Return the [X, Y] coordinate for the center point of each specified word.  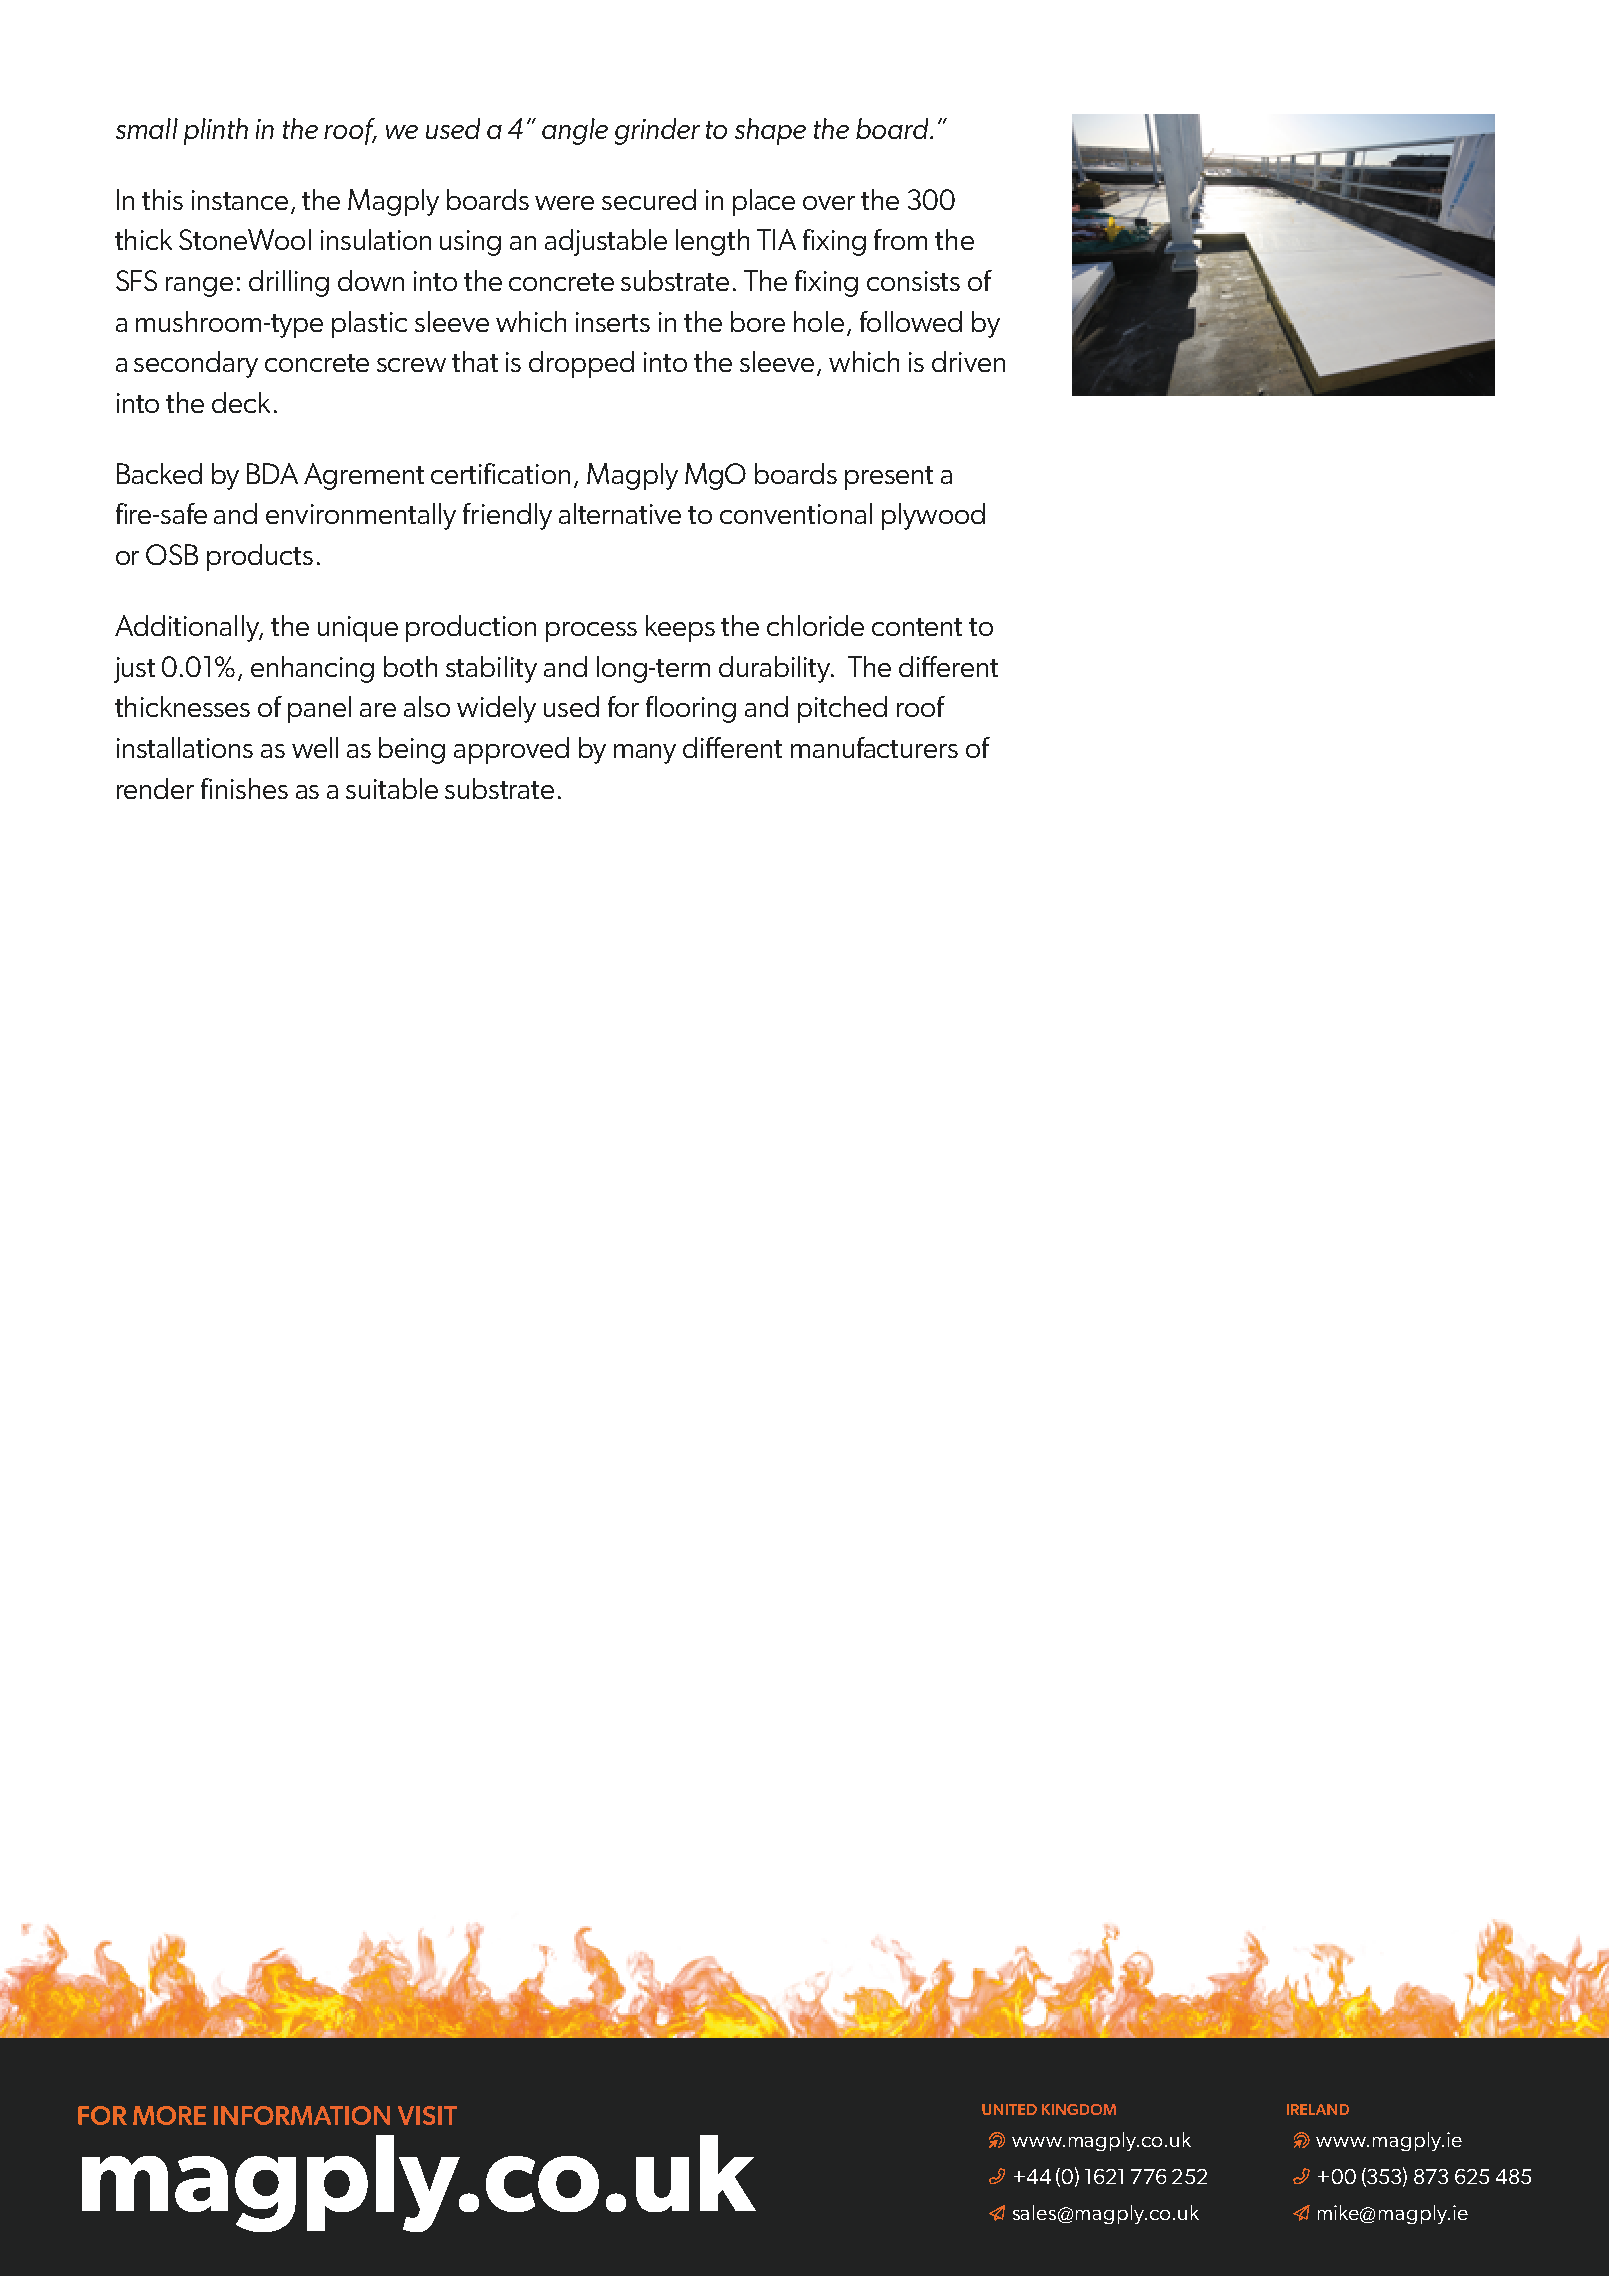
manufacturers [874, 747]
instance [240, 200]
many [645, 754]
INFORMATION [302, 2115]
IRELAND [1318, 2109]
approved [511, 750]
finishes [244, 788]
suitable [392, 788]
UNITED [1009, 2109]
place [764, 202]
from [900, 239]
